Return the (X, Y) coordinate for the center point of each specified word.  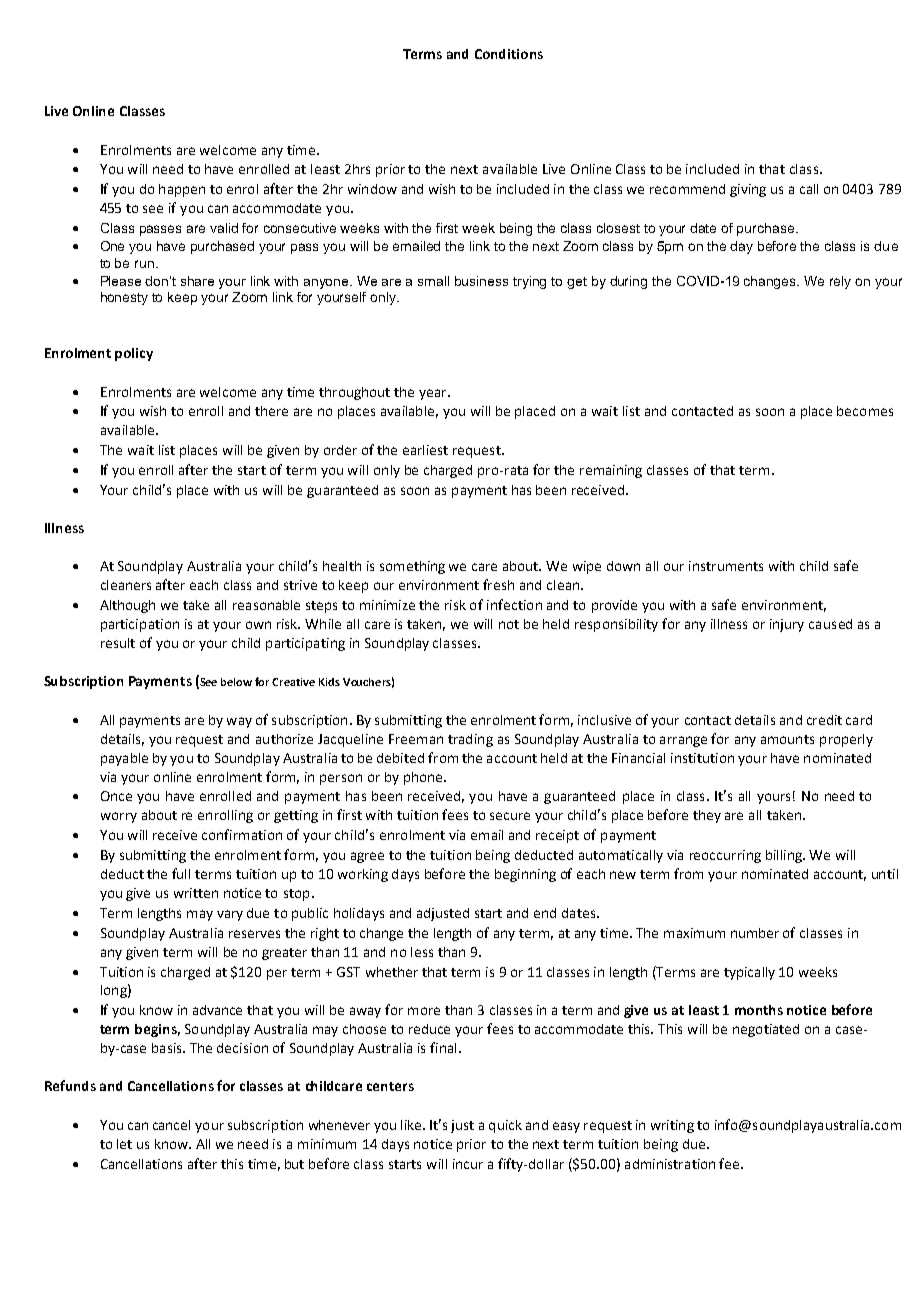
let (124, 1144)
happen (182, 190)
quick (505, 1126)
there (271, 411)
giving (748, 190)
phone (424, 778)
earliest (425, 450)
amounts (787, 739)
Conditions (509, 54)
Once (116, 796)
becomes (865, 411)
